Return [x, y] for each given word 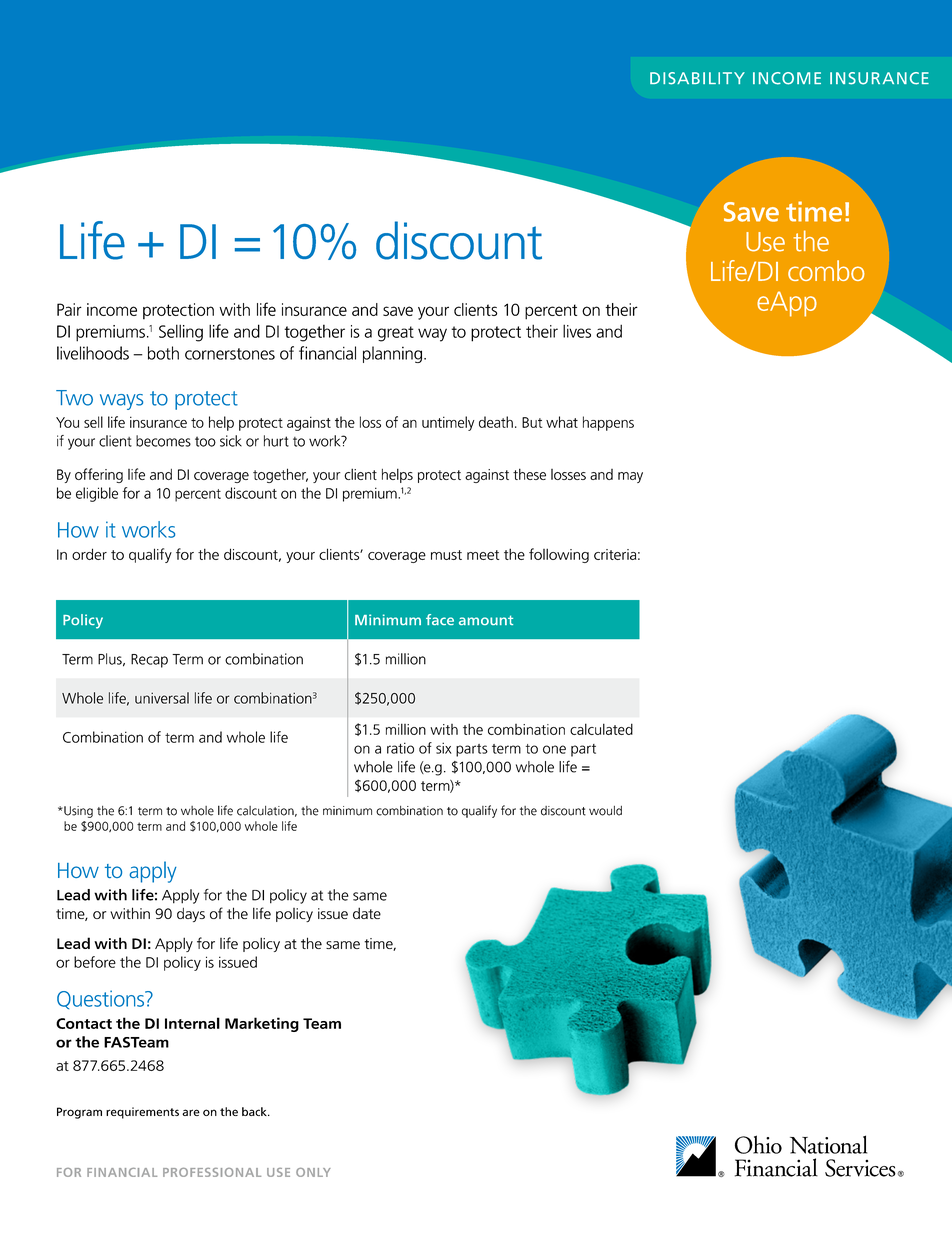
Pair [69, 309]
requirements [142, 1113]
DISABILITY [697, 78]
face [440, 619]
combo [826, 270]
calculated [601, 729]
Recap [149, 661]
